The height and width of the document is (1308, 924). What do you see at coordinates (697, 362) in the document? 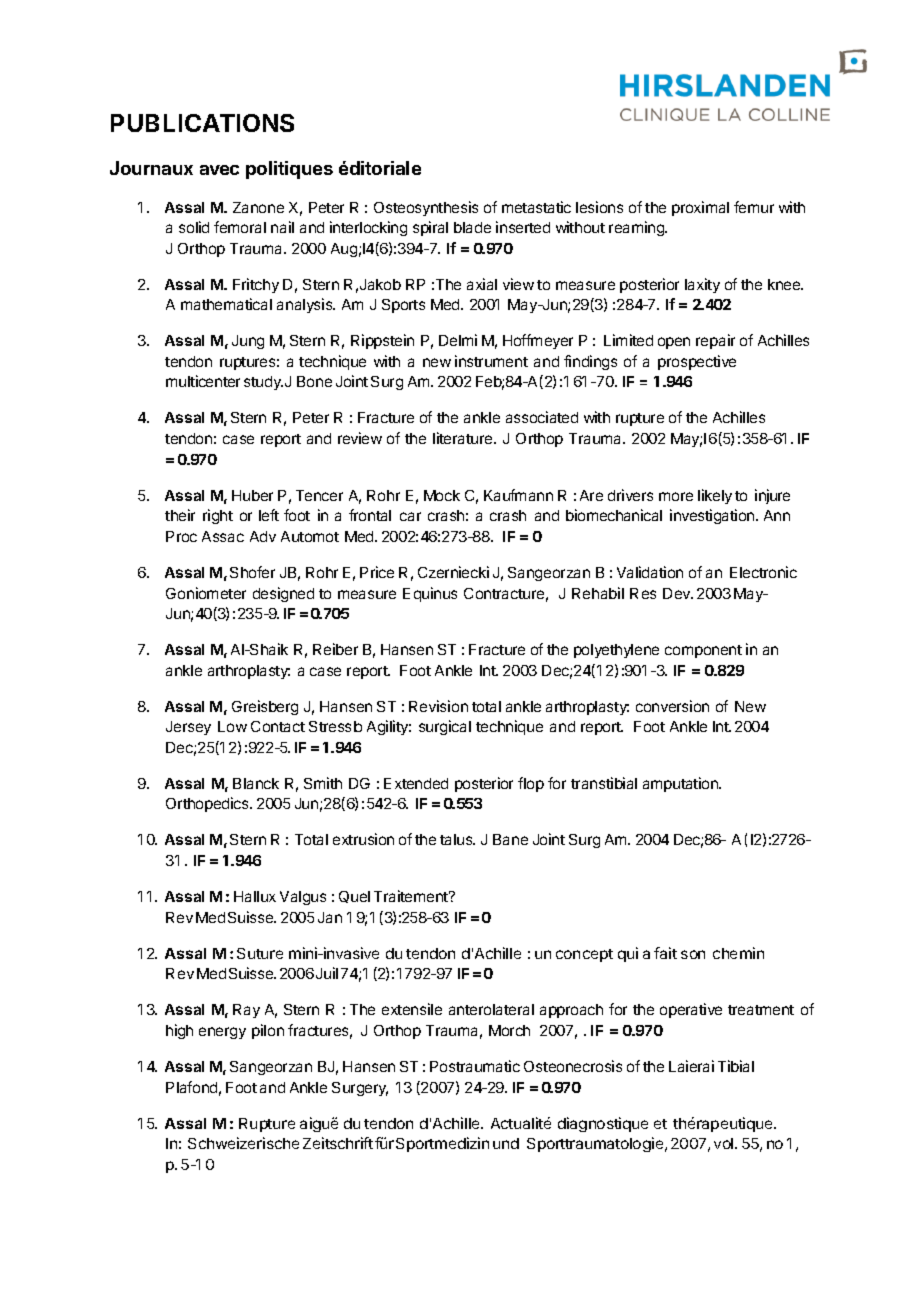
I see `prospective` at bounding box center [697, 362].
